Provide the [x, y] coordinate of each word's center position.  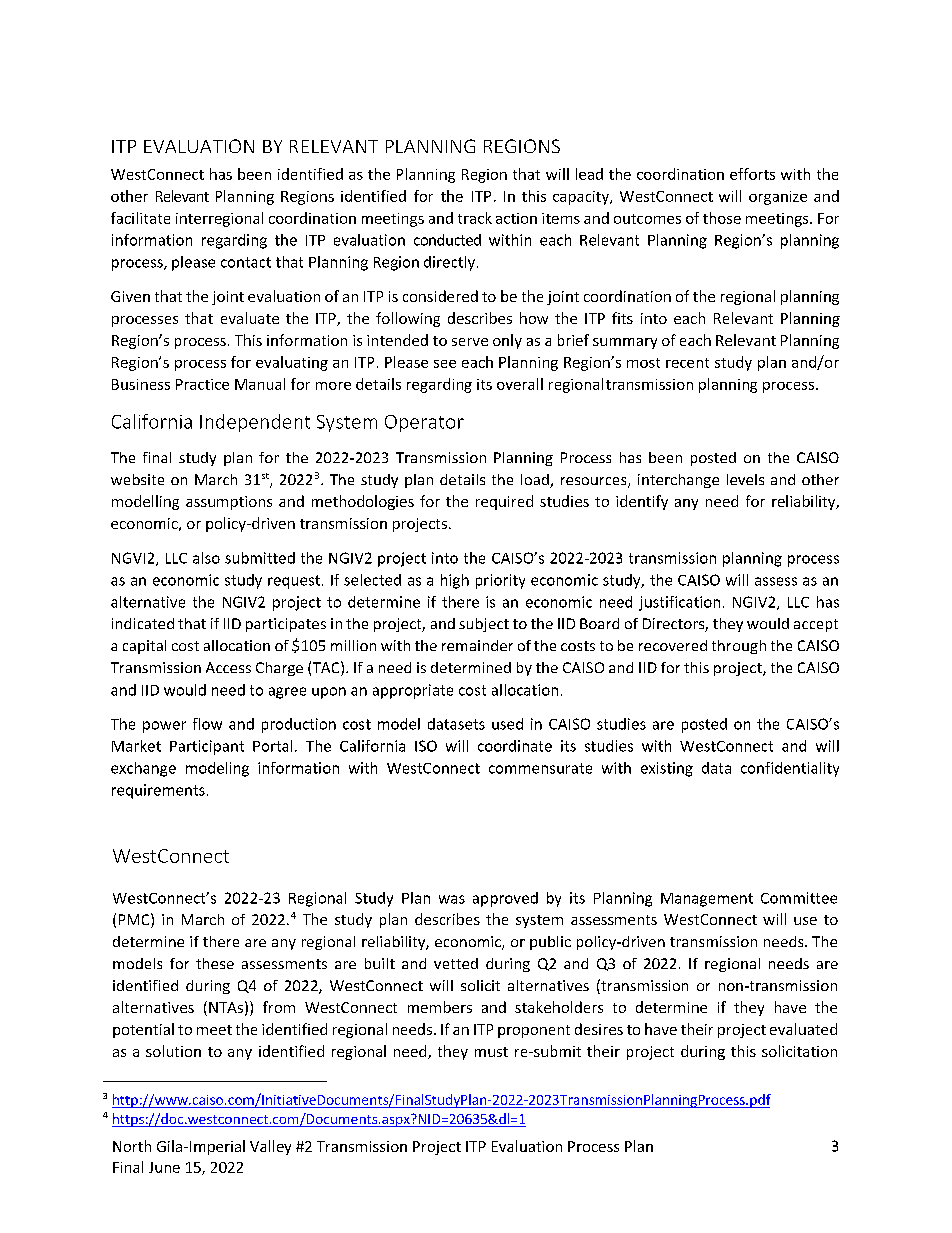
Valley [270, 1147]
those [722, 218]
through [739, 647]
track [475, 218]
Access [228, 667]
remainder [477, 645]
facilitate [140, 218]
